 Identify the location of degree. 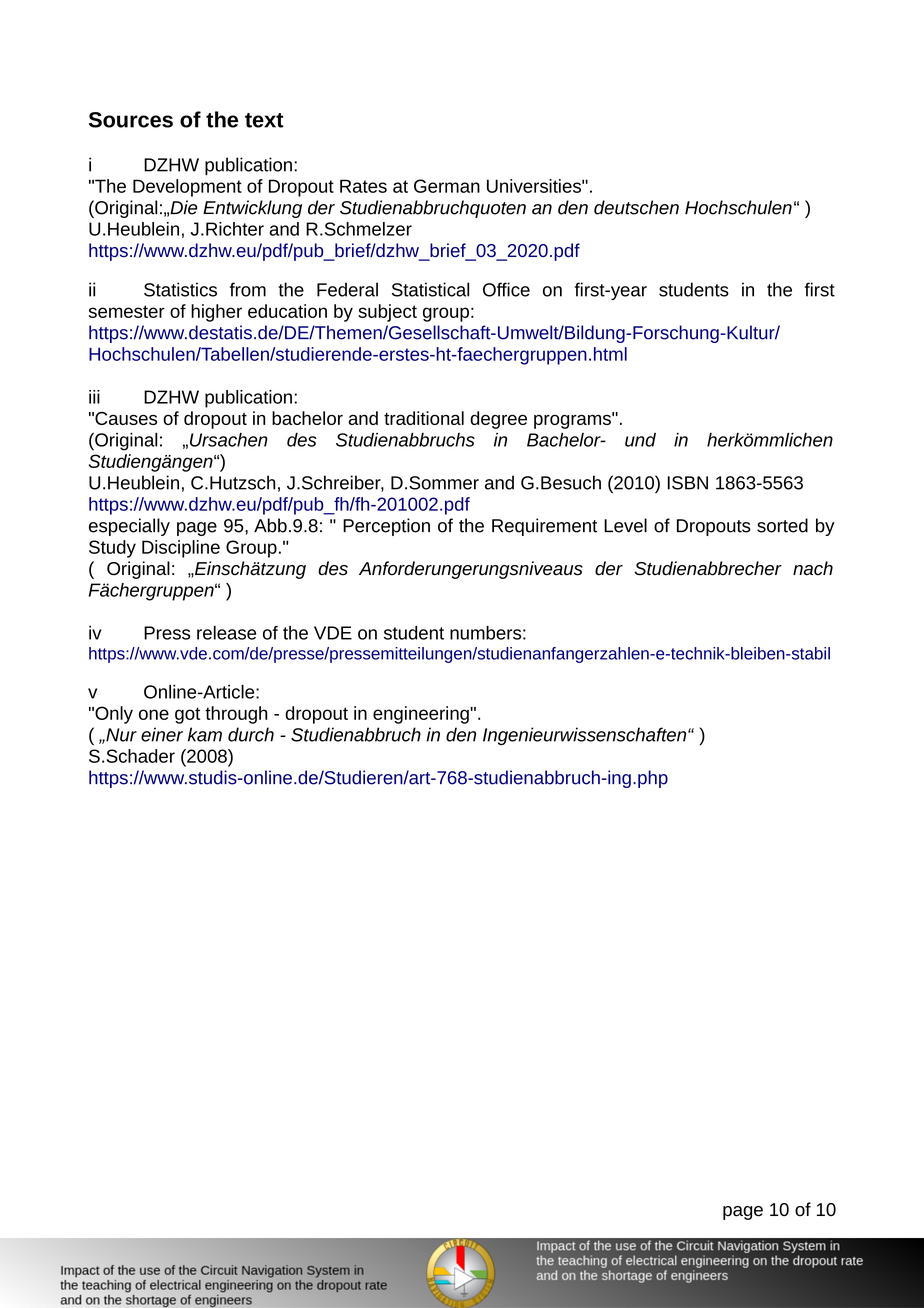
(498, 420).
